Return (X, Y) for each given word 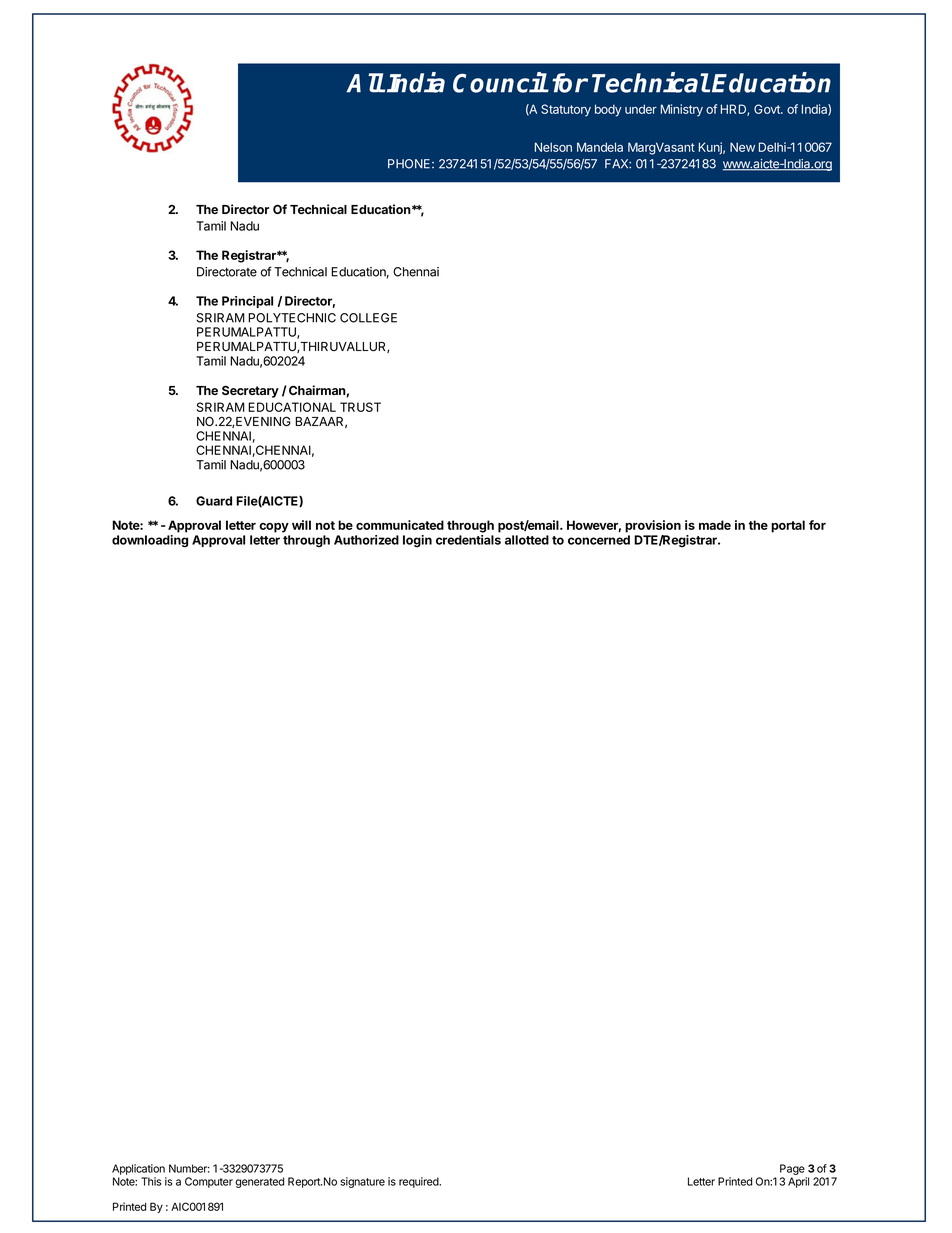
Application (138, 1169)
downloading (150, 541)
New (742, 147)
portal (788, 526)
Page (793, 1171)
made (715, 525)
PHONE (410, 164)
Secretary (250, 392)
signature (362, 1182)
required (420, 1182)
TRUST (360, 407)
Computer (209, 1182)
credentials (468, 540)
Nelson (553, 147)
